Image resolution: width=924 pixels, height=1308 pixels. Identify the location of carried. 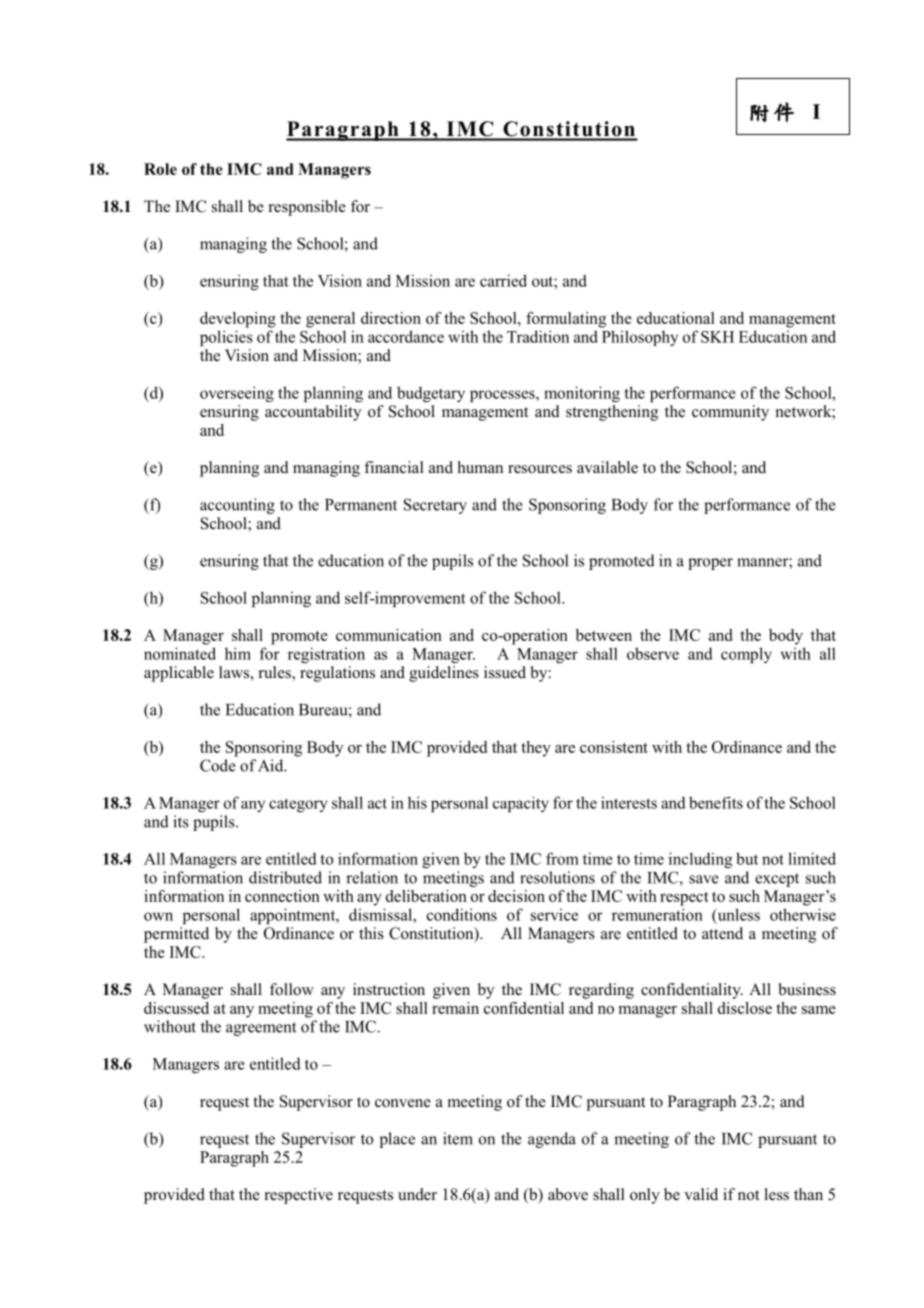
(503, 280).
